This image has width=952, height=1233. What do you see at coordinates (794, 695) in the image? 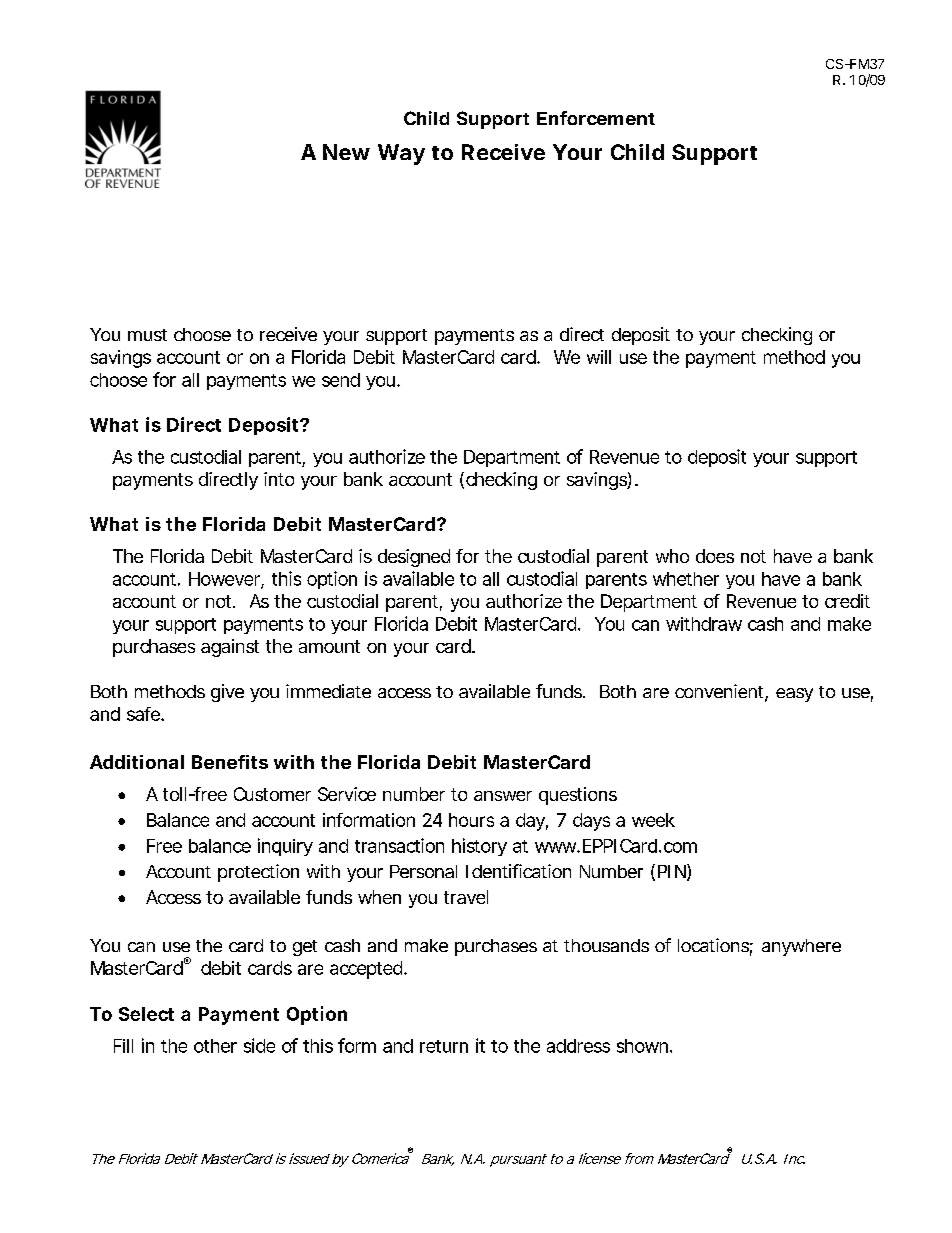
I see `easy` at bounding box center [794, 695].
